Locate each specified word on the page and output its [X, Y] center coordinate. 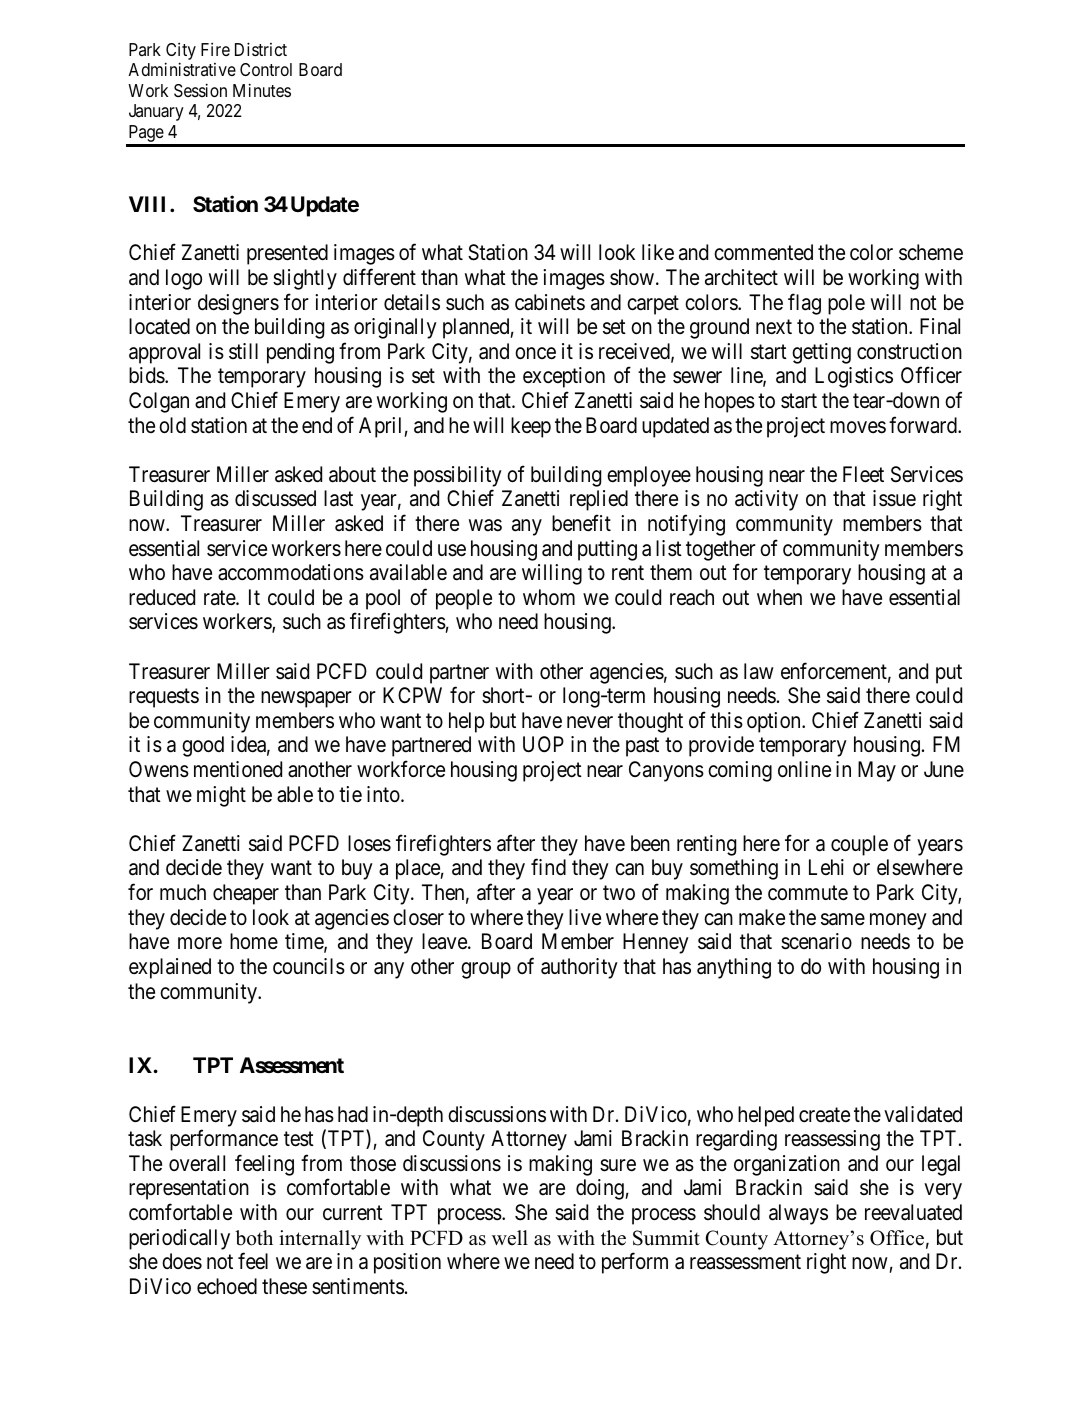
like [658, 252]
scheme [931, 252]
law [759, 671]
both [254, 1238]
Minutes [262, 90]
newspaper [306, 699]
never [590, 722]
